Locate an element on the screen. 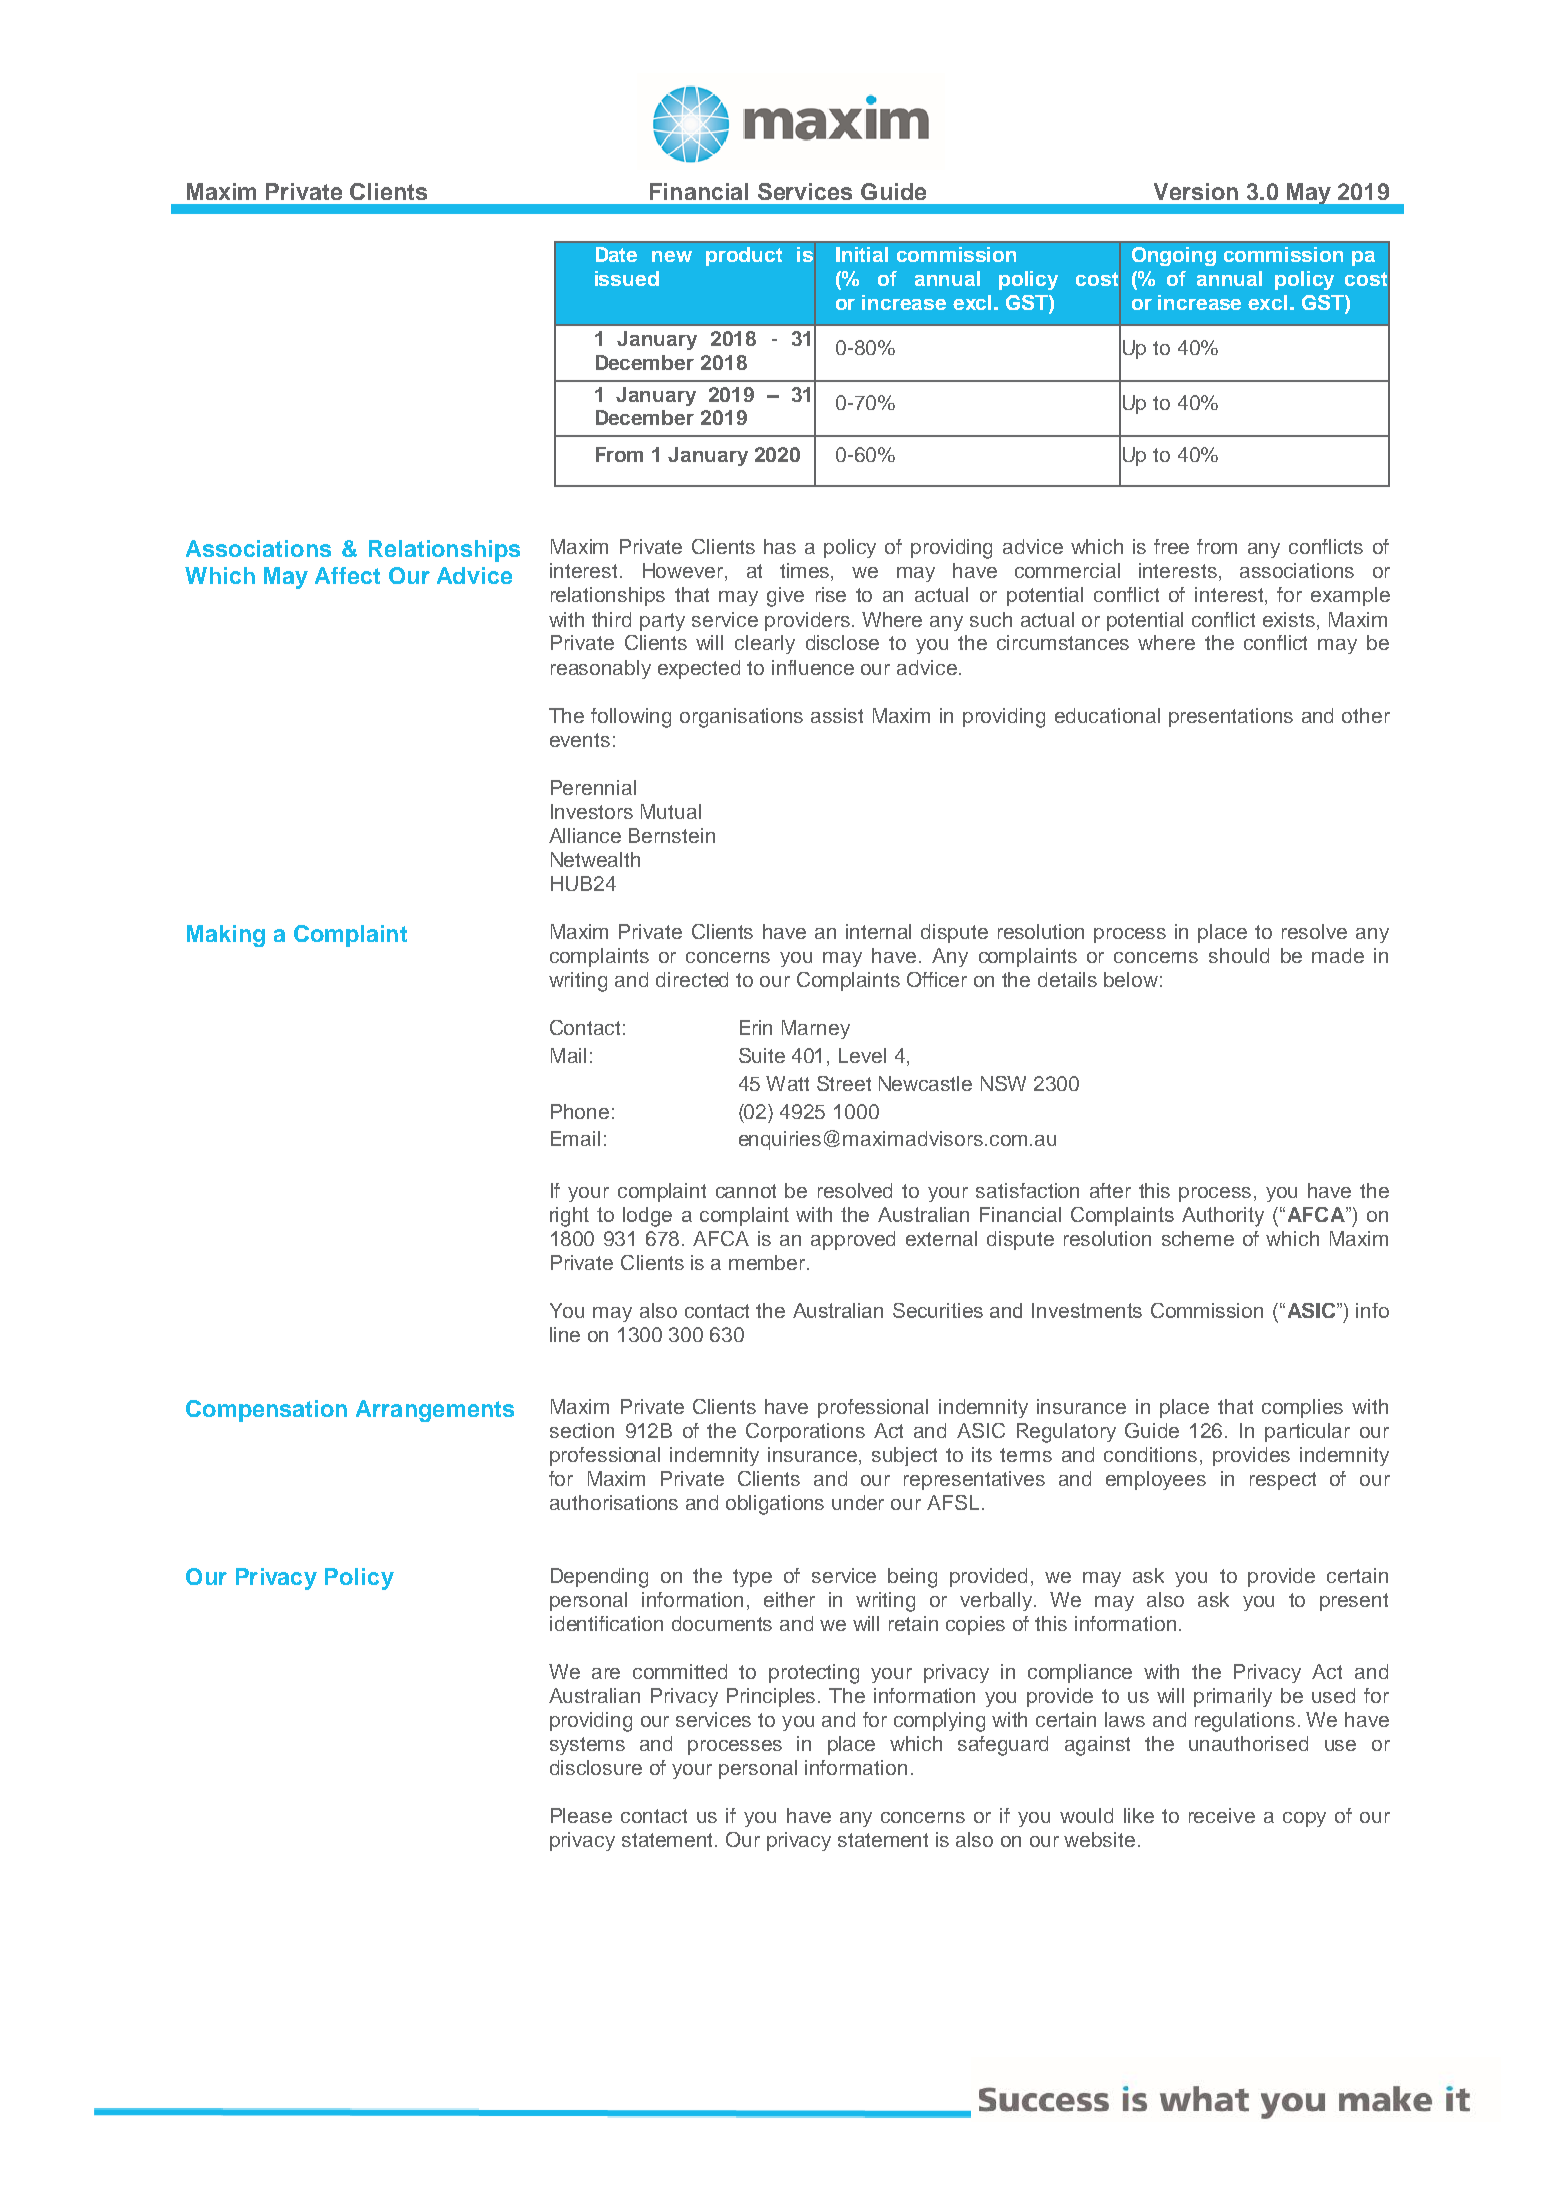 The width and height of the screenshot is (1556, 2201). complies is located at coordinates (1302, 1408).
